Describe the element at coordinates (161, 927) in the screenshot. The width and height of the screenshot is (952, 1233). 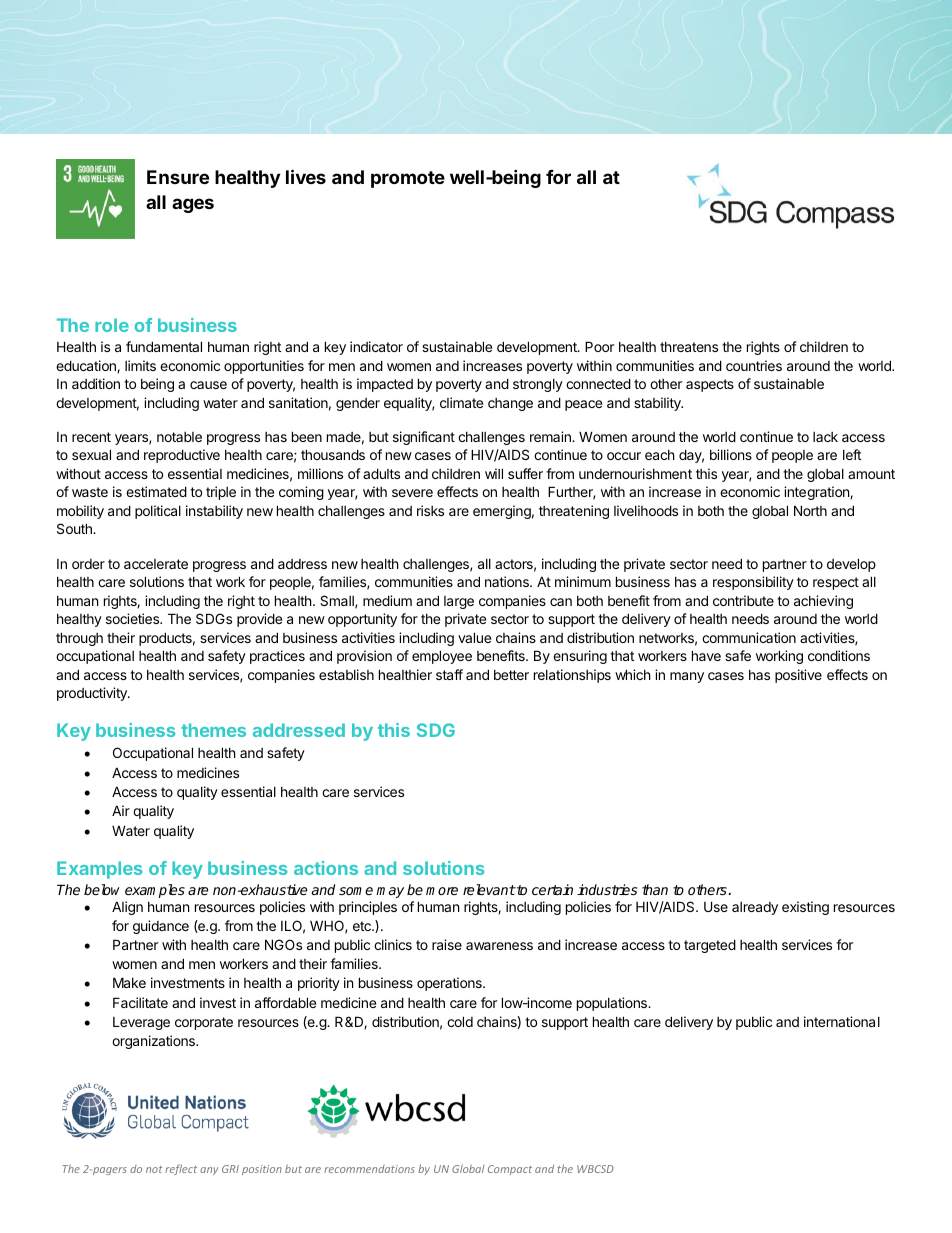
I see `guidance` at that location.
